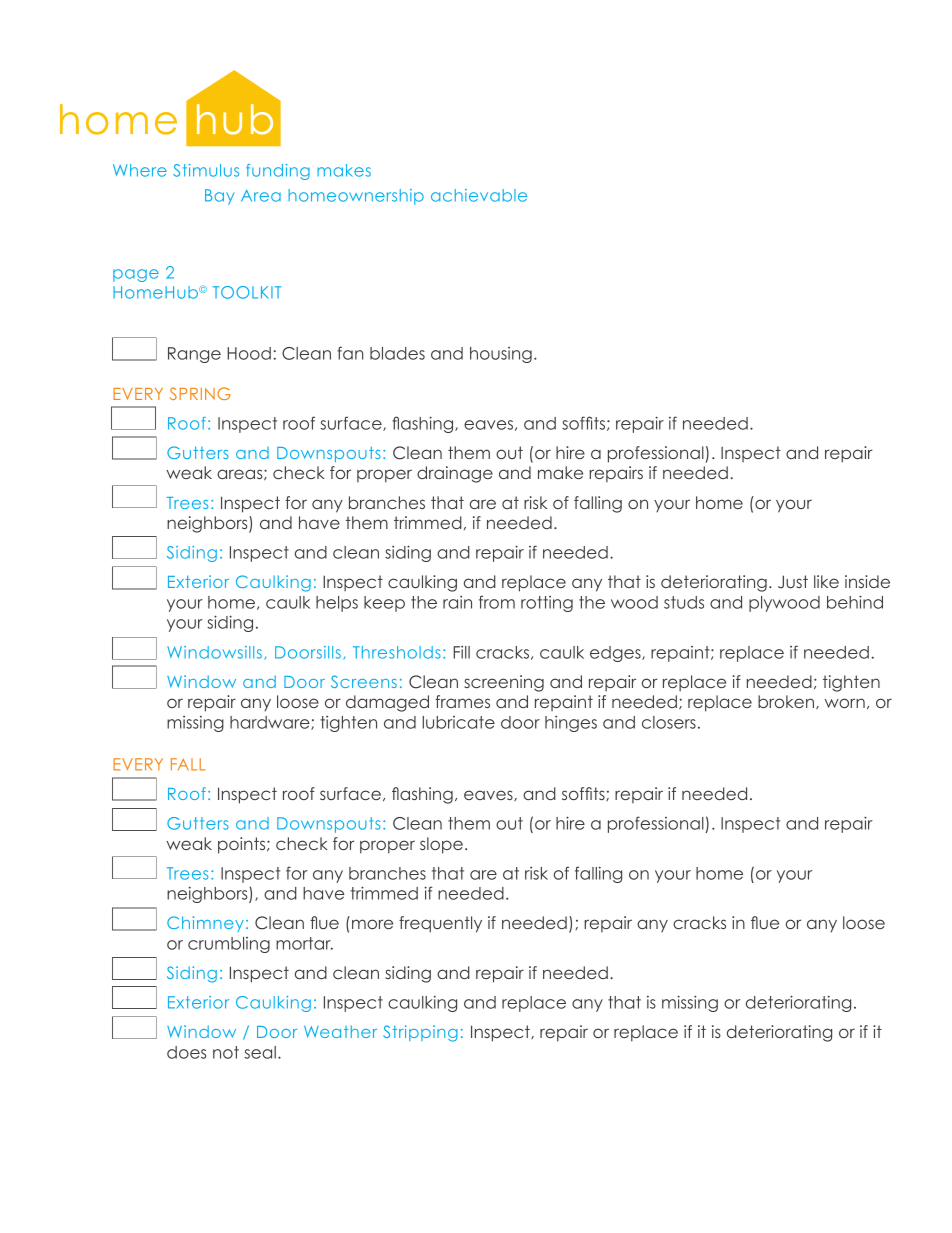 This image has width=952, height=1233. Describe the element at coordinates (793, 582) in the image. I see `Just` at that location.
